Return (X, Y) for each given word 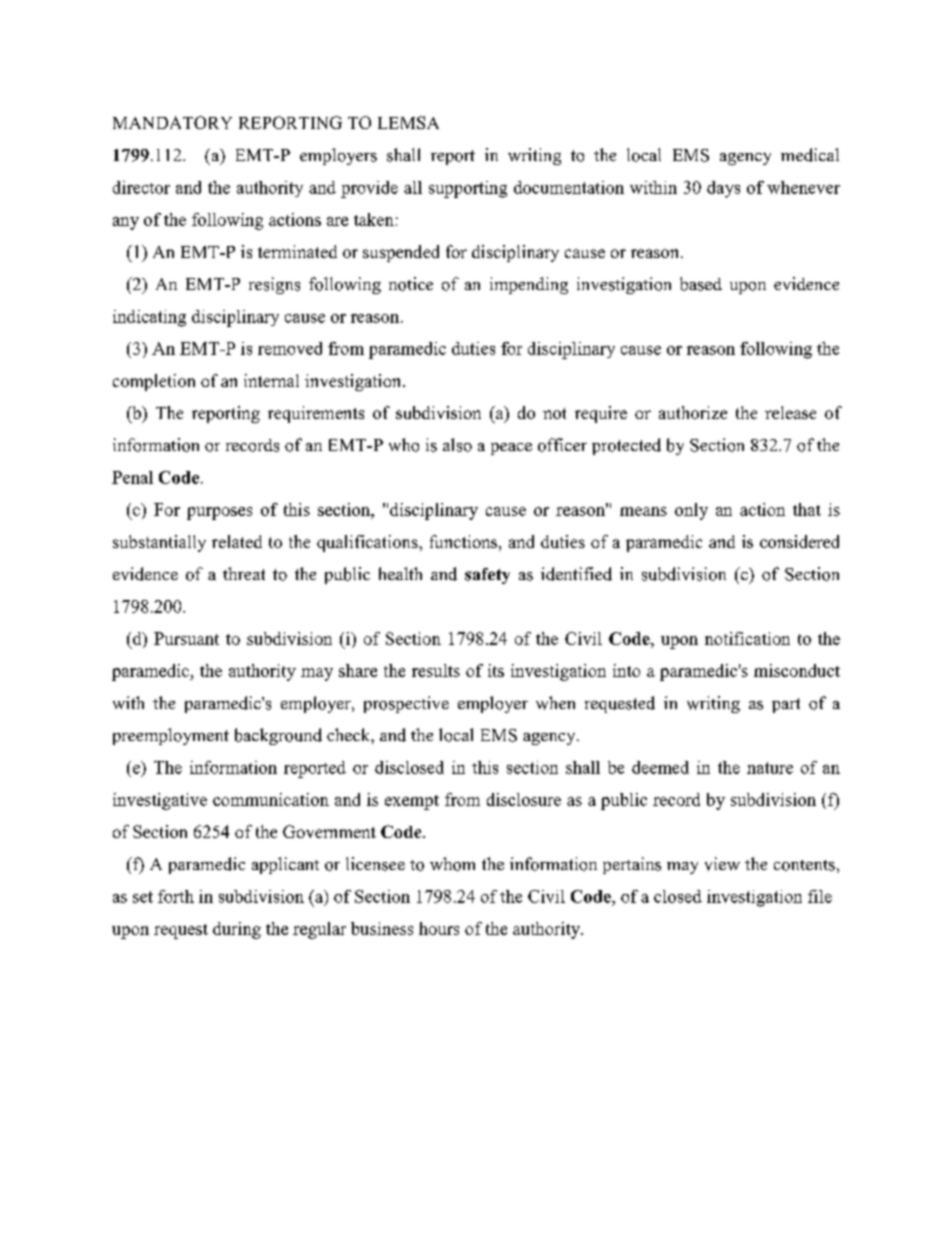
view (722, 864)
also (457, 445)
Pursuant (186, 638)
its (496, 670)
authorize (693, 412)
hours (439, 928)
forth (176, 896)
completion (154, 382)
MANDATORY (172, 122)
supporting (468, 189)
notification (747, 638)
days (723, 189)
